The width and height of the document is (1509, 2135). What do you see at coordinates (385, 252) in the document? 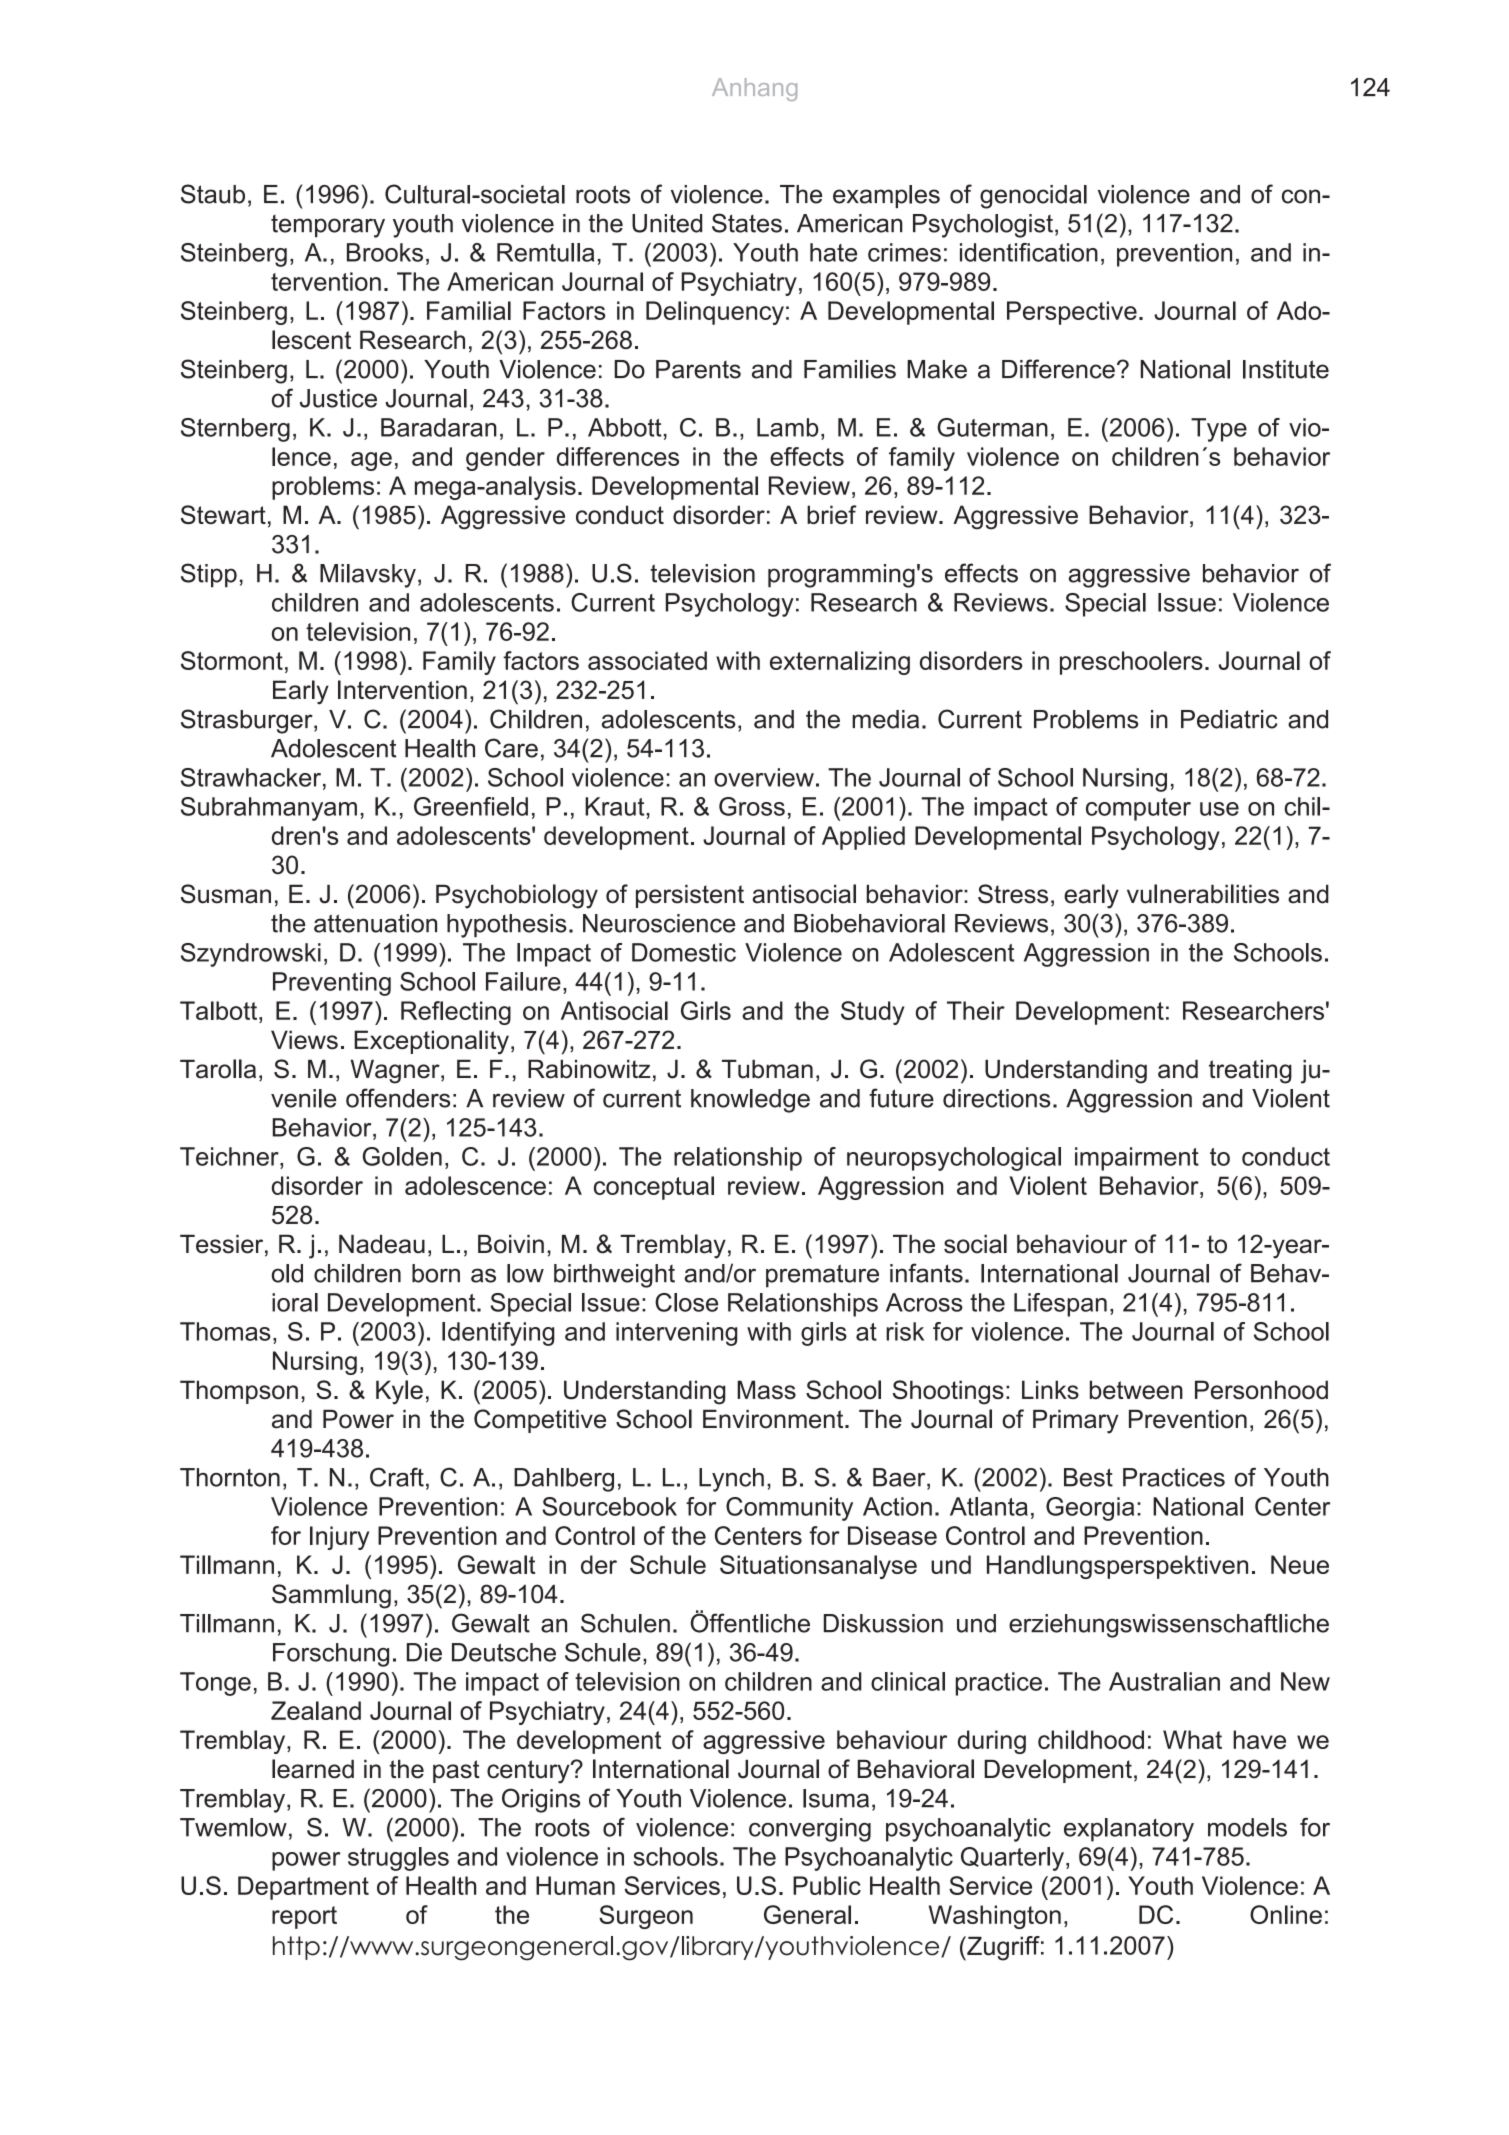
I see `Brooks` at bounding box center [385, 252].
